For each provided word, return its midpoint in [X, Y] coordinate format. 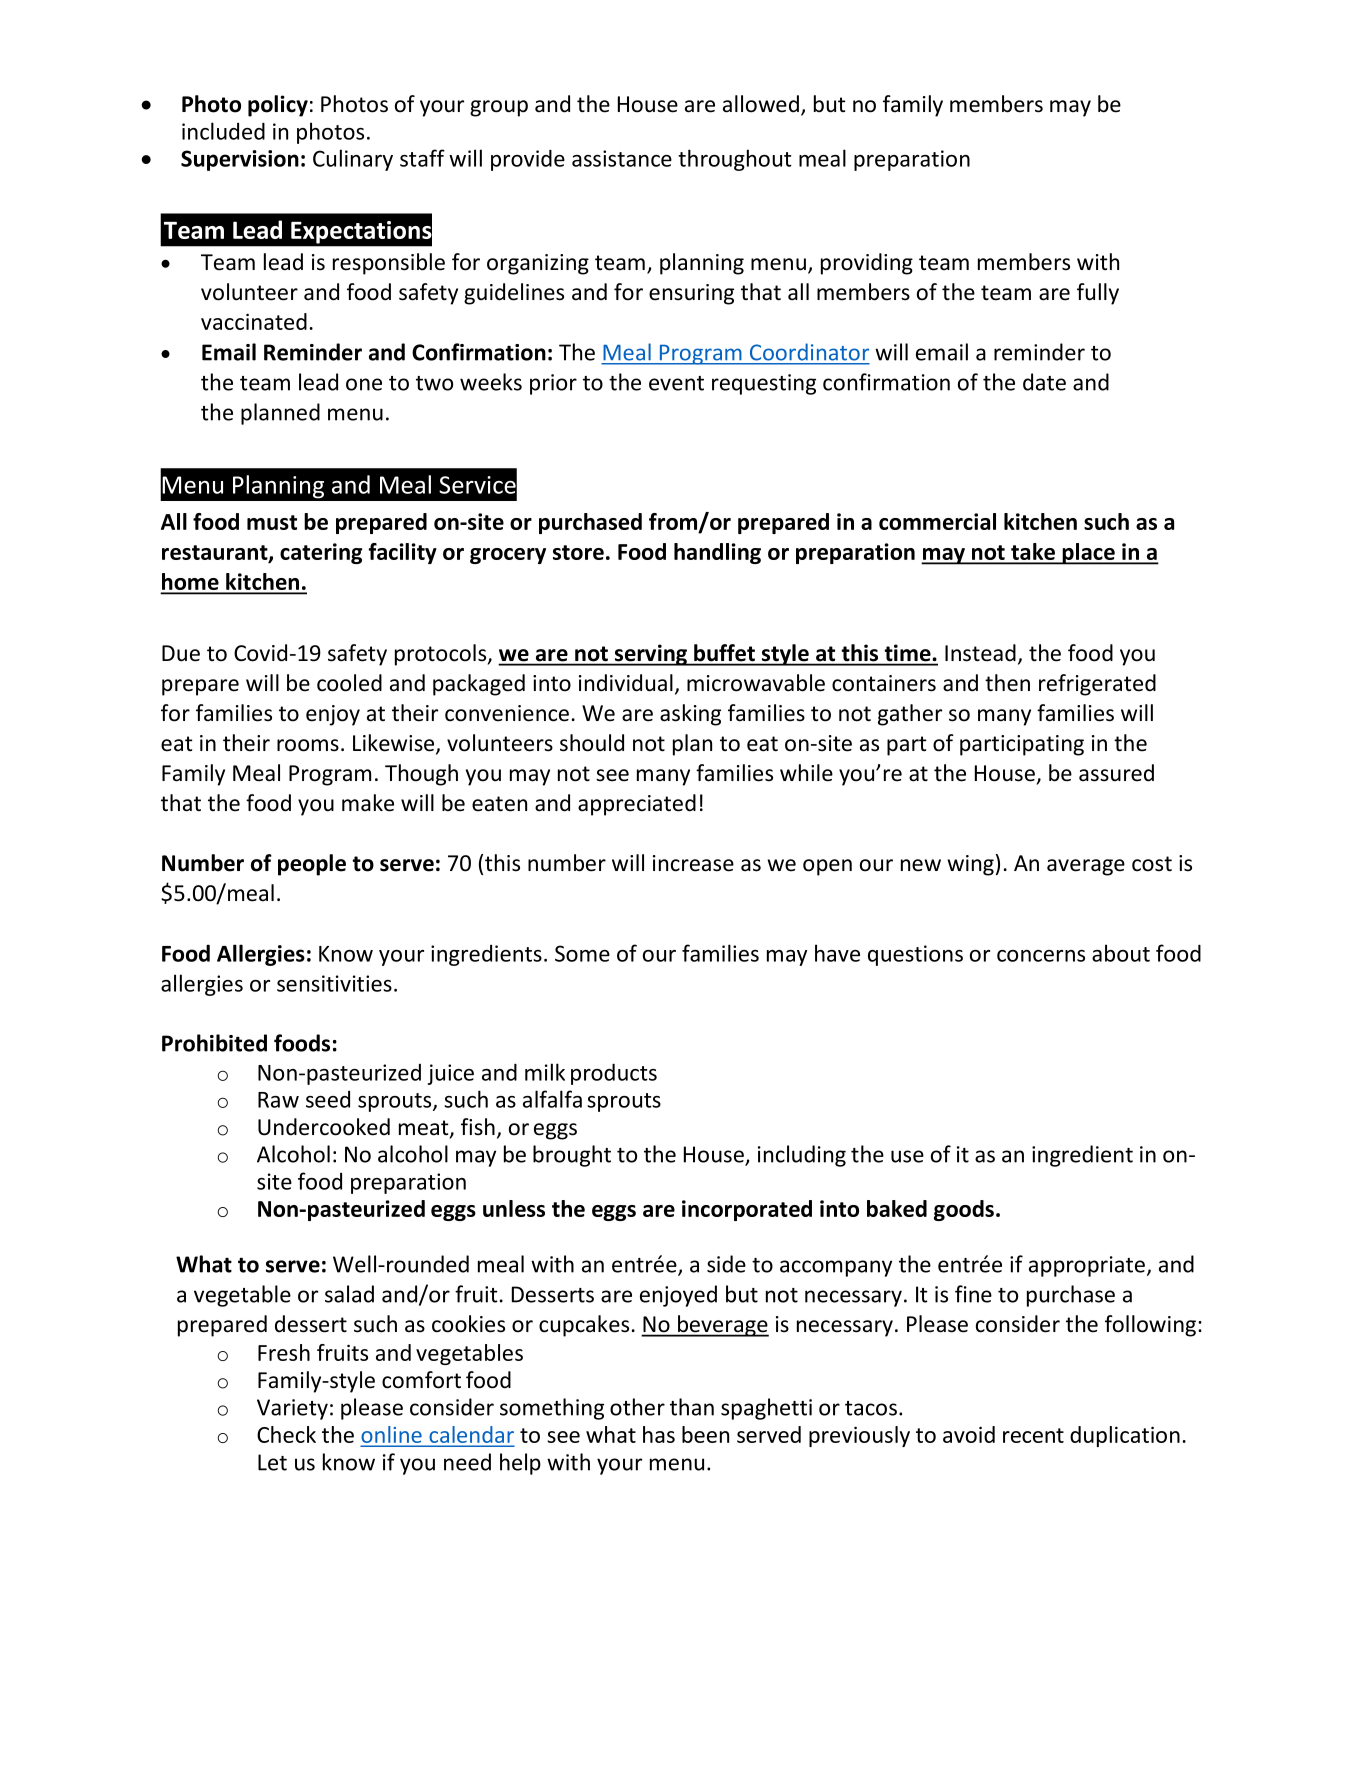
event [676, 383]
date [1044, 382]
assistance [622, 158]
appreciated [637, 805]
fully [1098, 294]
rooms [308, 745]
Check [286, 1434]
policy [278, 106]
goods [964, 1210]
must [272, 522]
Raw [278, 1100]
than [692, 1407]
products [614, 1074]
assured [1116, 773]
